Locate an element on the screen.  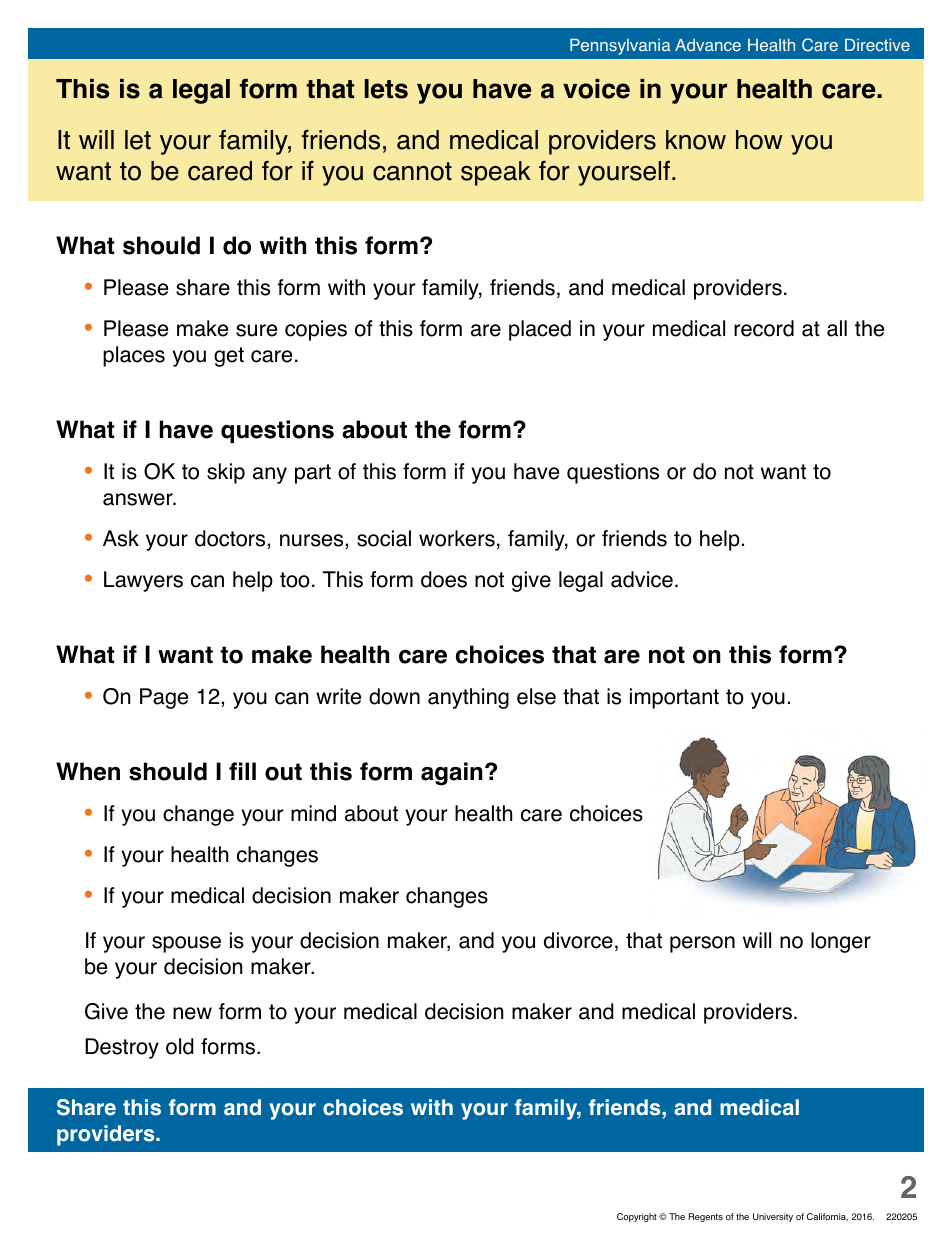
record is located at coordinates (764, 328).
